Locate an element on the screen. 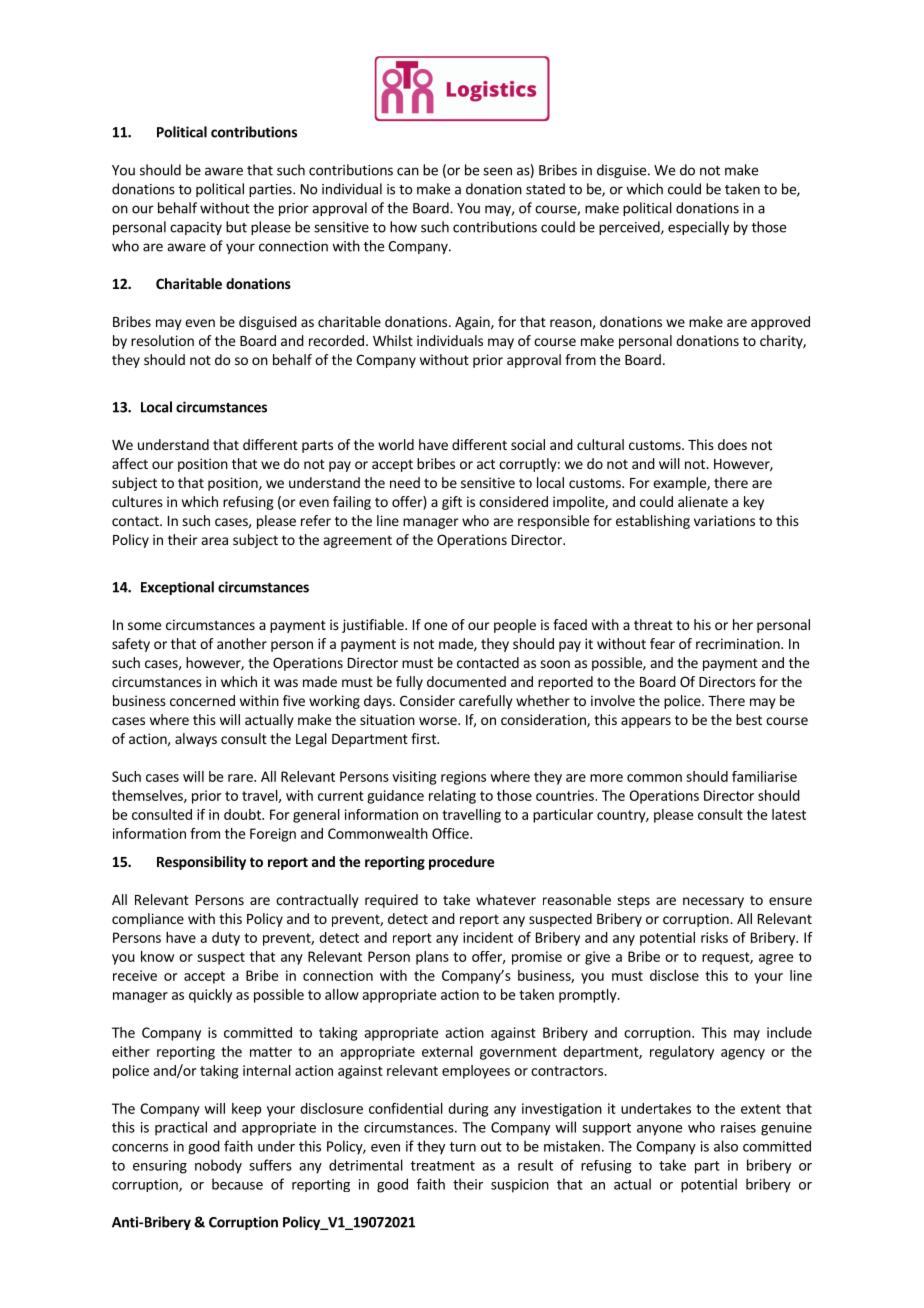  latest is located at coordinates (789, 814).
